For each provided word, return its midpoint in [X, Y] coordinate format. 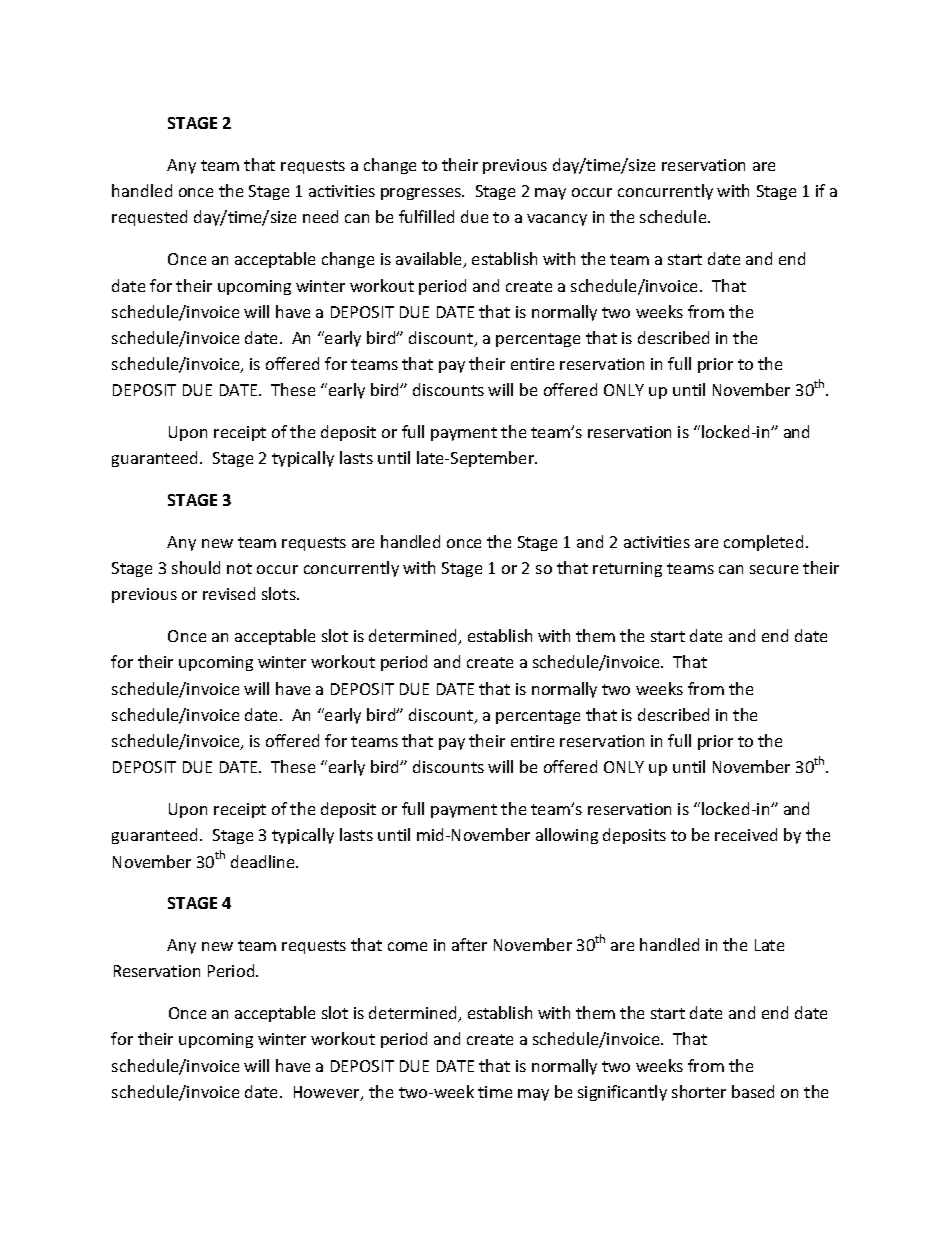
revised [229, 593]
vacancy [557, 220]
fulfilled [426, 216]
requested [149, 218]
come [407, 946]
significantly [622, 1093]
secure [774, 569]
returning [627, 569]
